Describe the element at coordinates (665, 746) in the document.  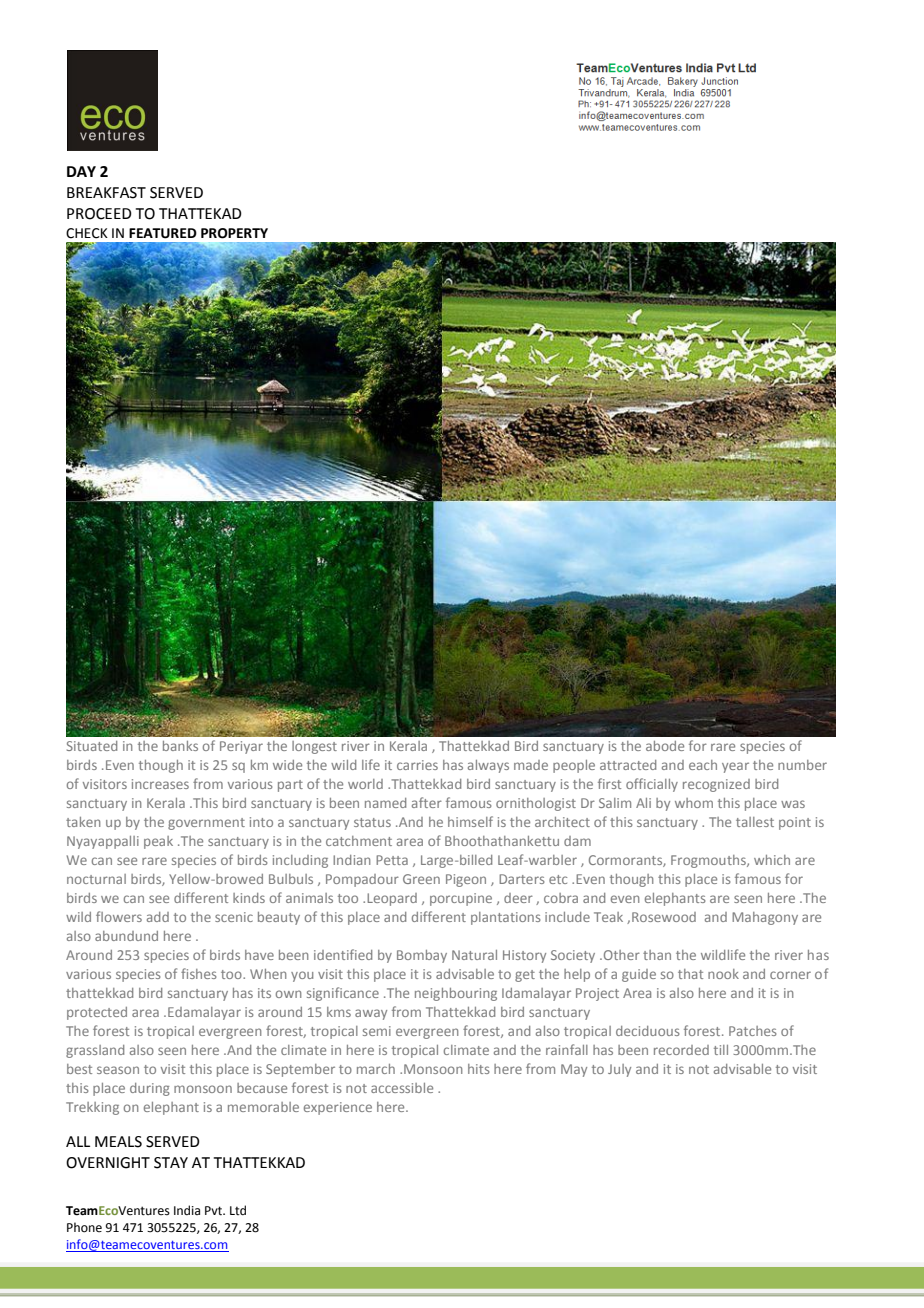
I see `abode` at that location.
